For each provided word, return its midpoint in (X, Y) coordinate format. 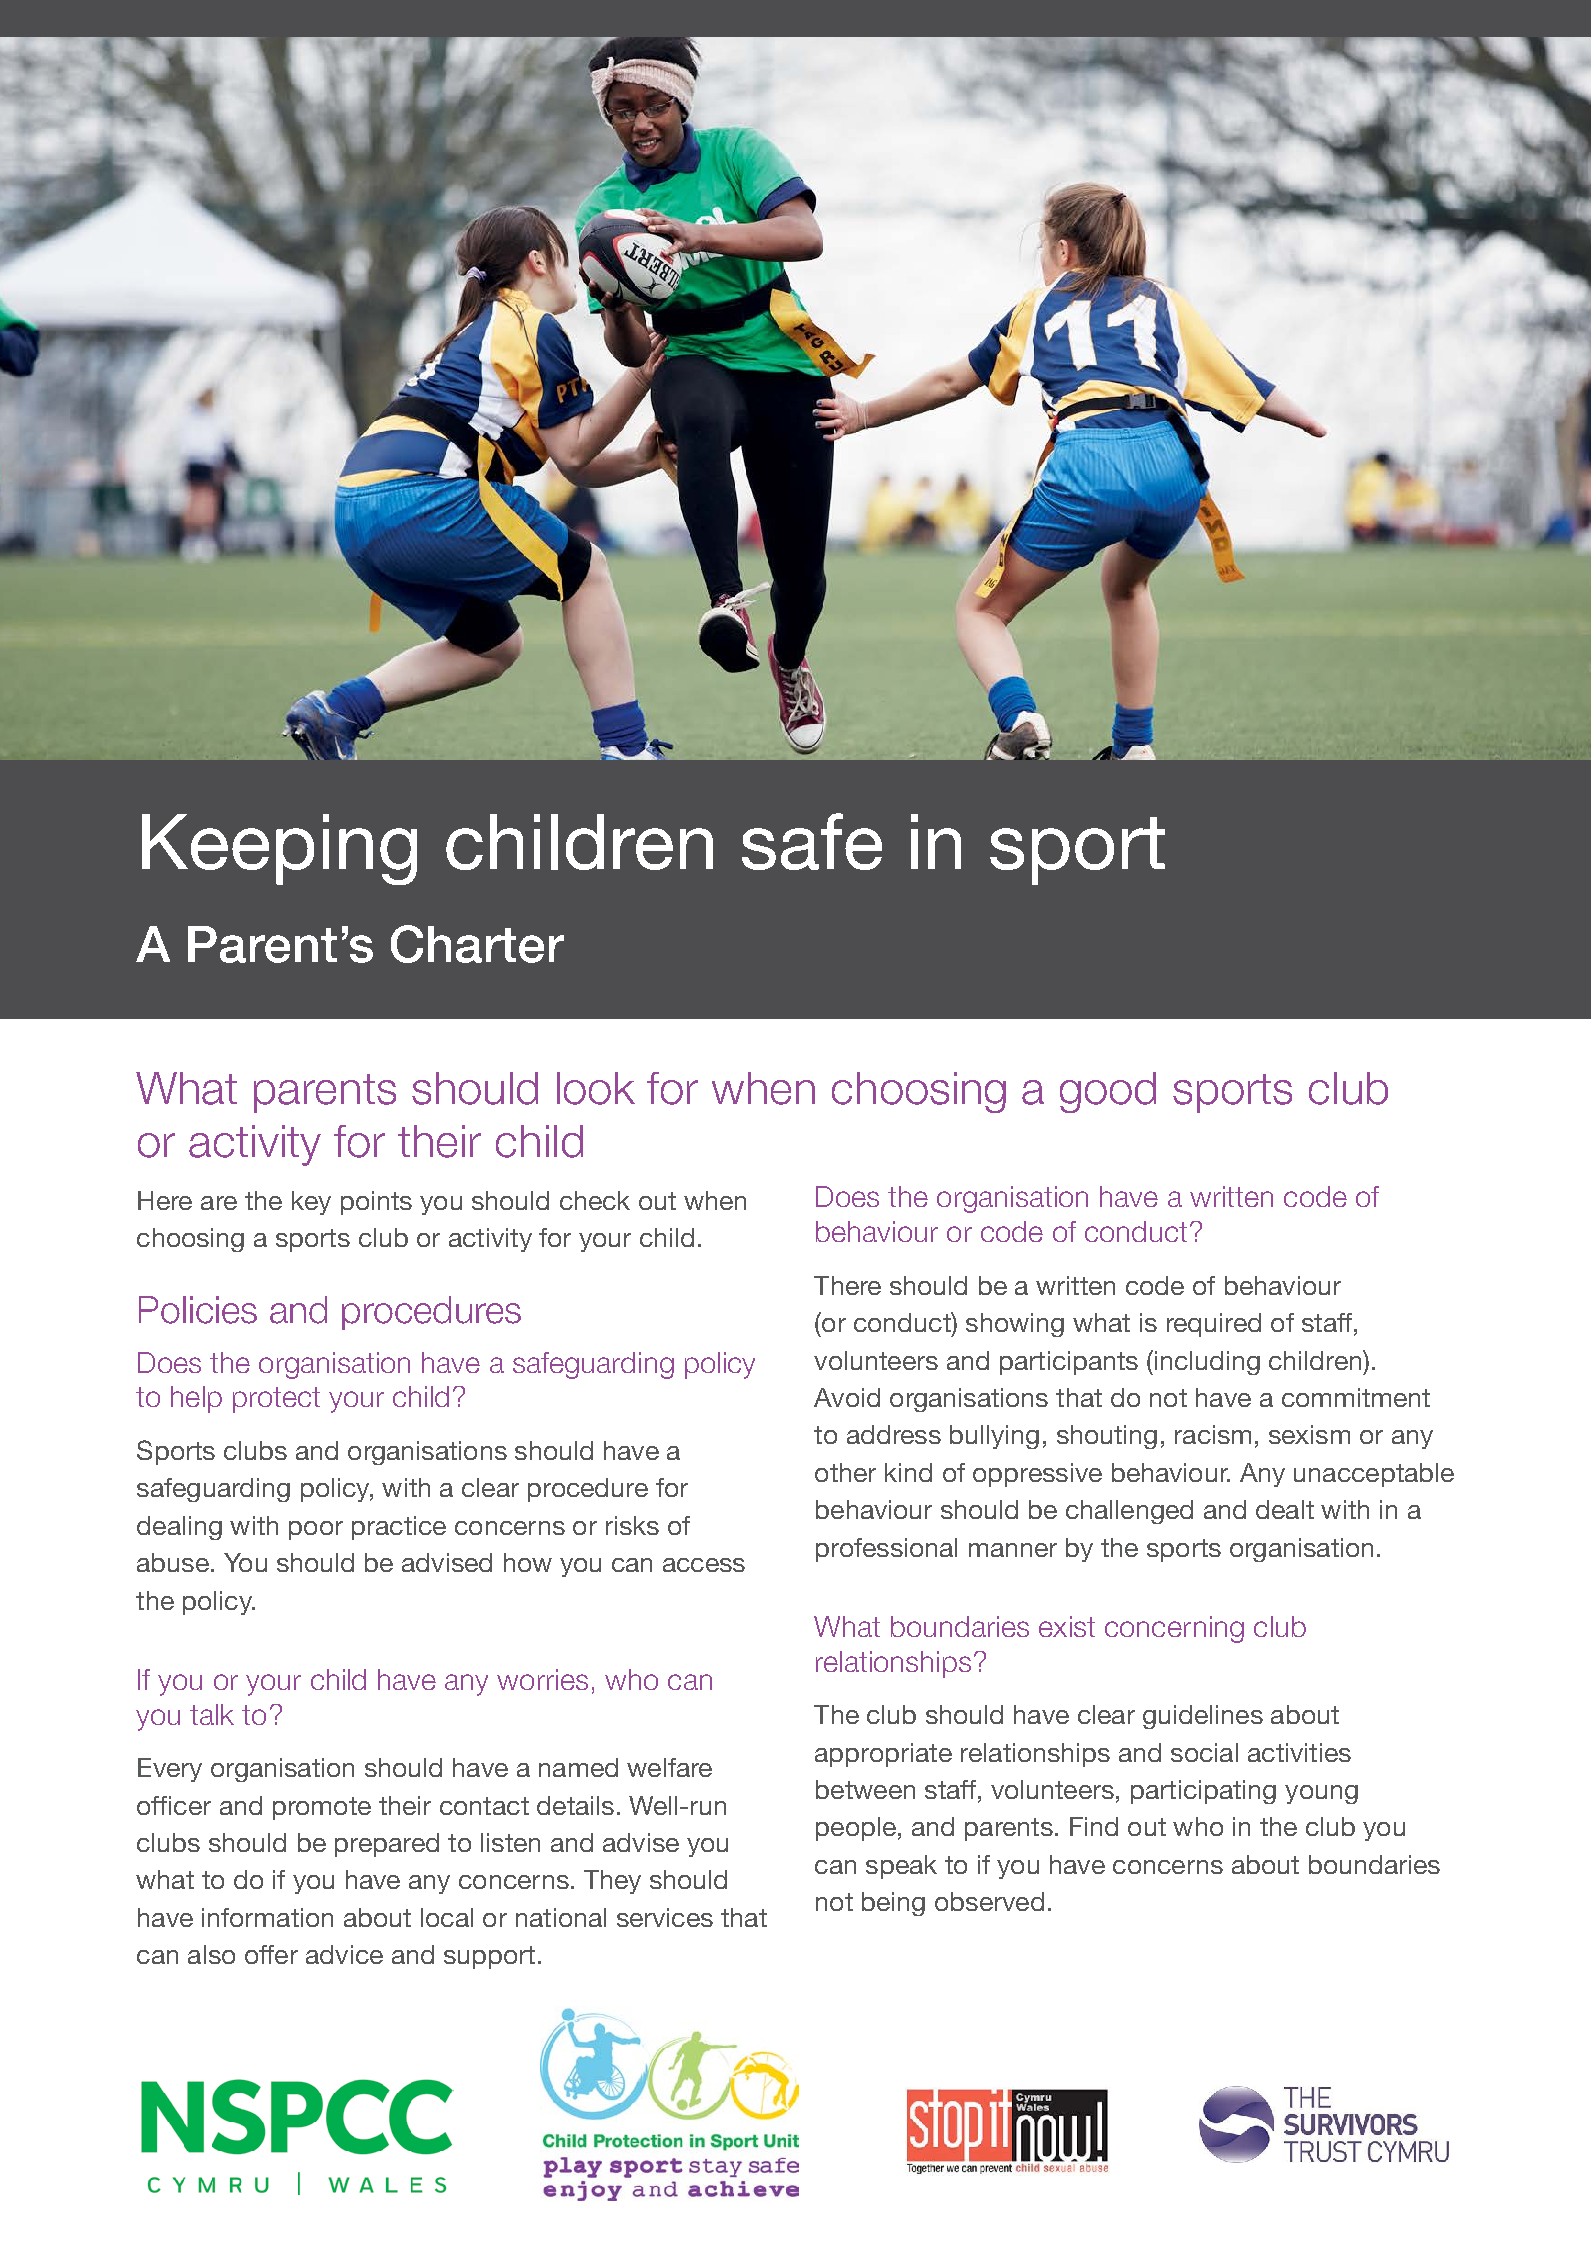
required (1214, 1325)
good (1108, 1092)
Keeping (279, 849)
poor (316, 1530)
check (595, 1200)
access (704, 1565)
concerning (1174, 1629)
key (311, 1203)
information (267, 1917)
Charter (477, 944)
